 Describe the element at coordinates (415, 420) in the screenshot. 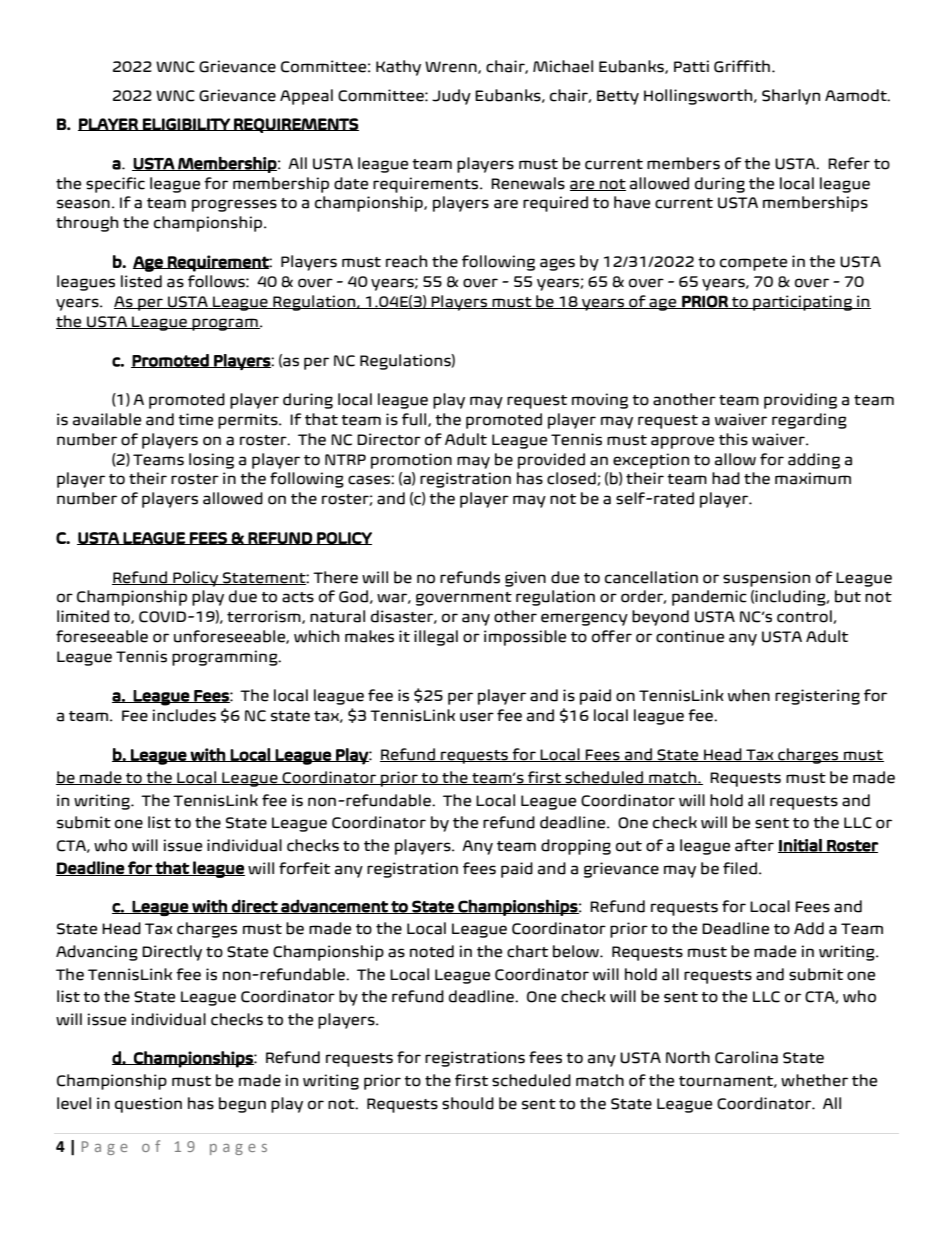

I see `full` at that location.
